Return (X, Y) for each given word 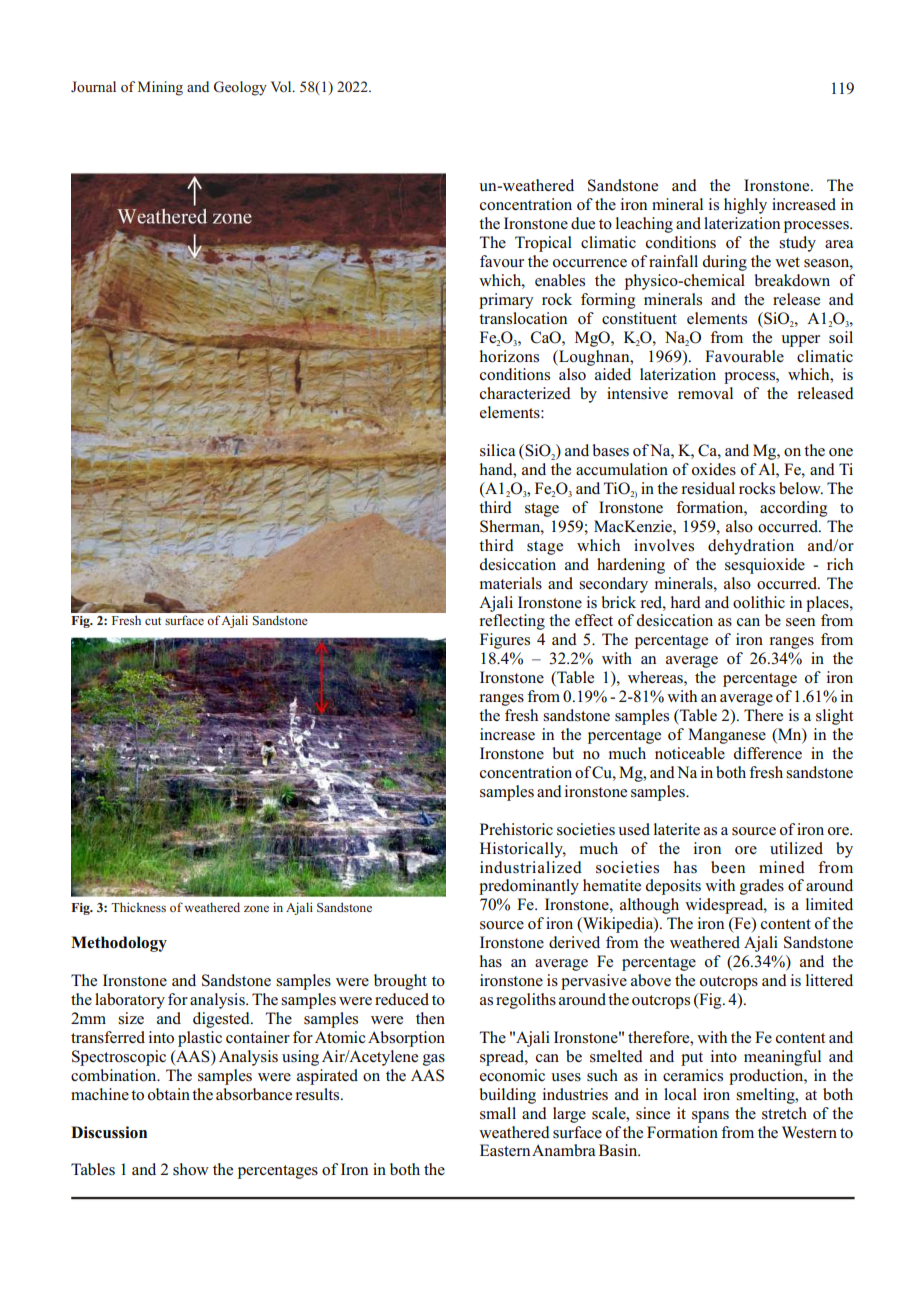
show (191, 1169)
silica (497, 450)
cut (153, 621)
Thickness (138, 907)
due (583, 223)
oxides (714, 469)
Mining (160, 88)
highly (745, 206)
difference (767, 753)
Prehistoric (516, 829)
